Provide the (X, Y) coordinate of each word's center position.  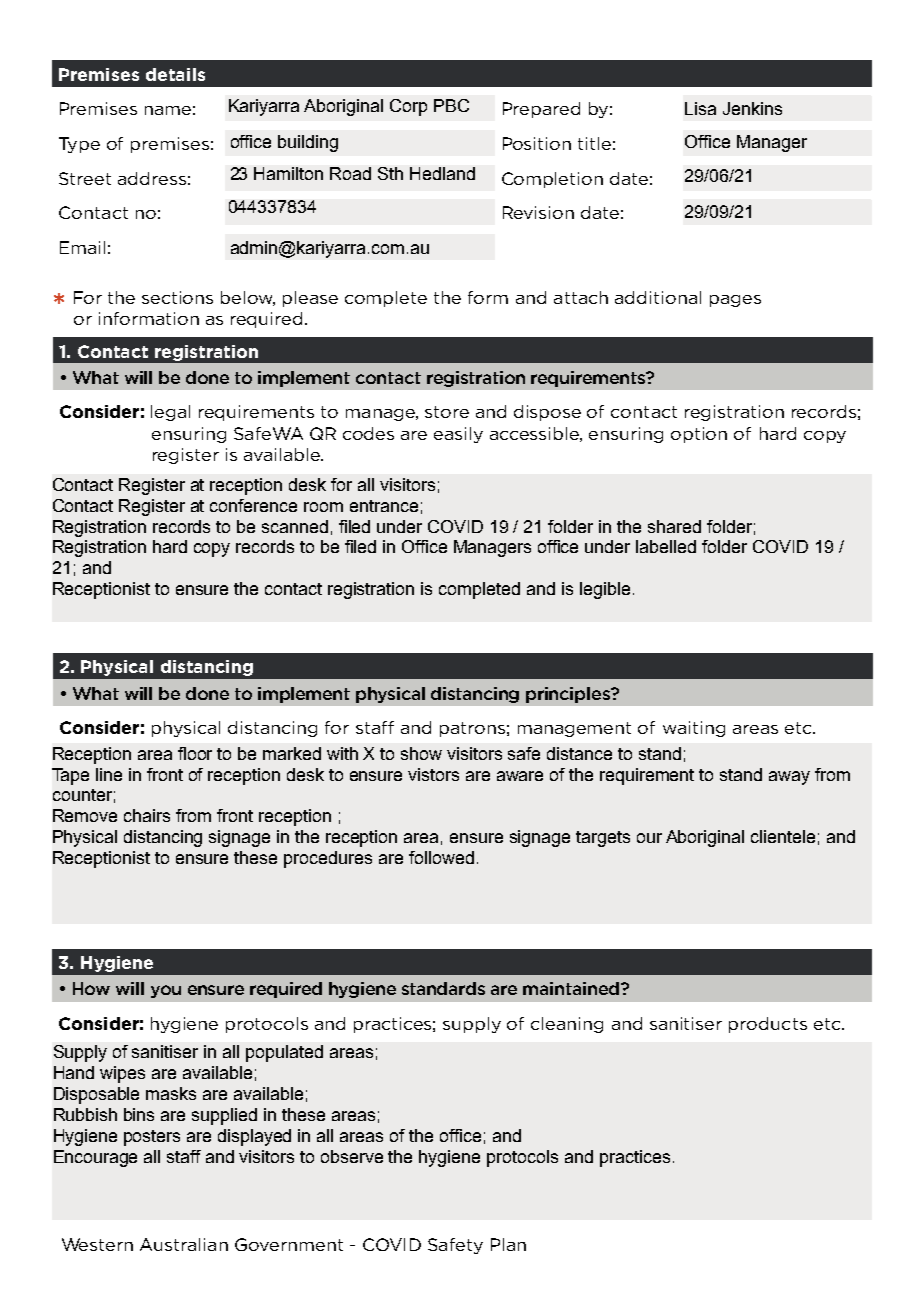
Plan (508, 1244)
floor (195, 753)
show (421, 753)
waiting (694, 729)
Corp (408, 107)
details (175, 74)
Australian (184, 1244)
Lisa (700, 108)
